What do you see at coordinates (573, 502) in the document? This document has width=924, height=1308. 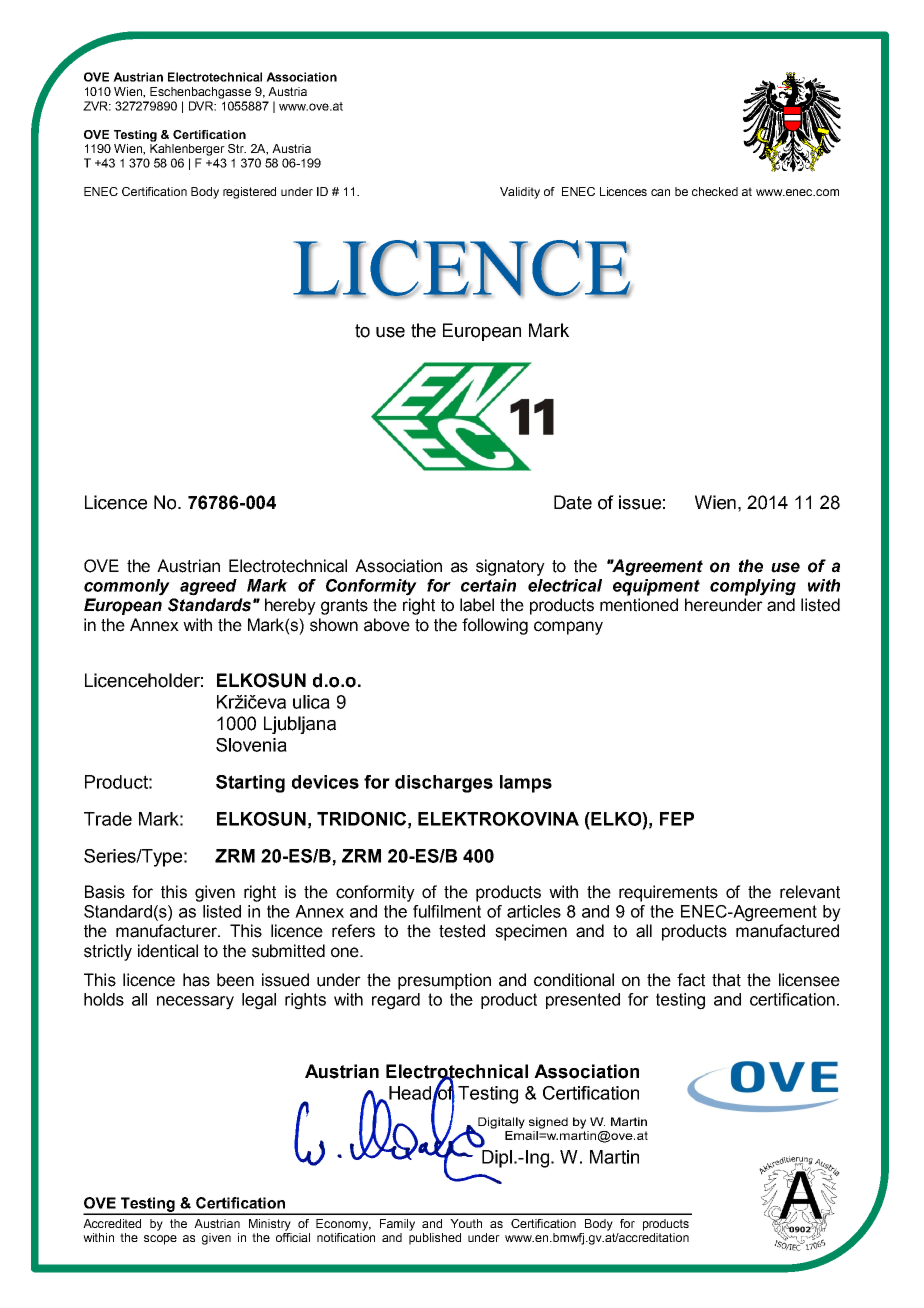 I see `Date` at bounding box center [573, 502].
